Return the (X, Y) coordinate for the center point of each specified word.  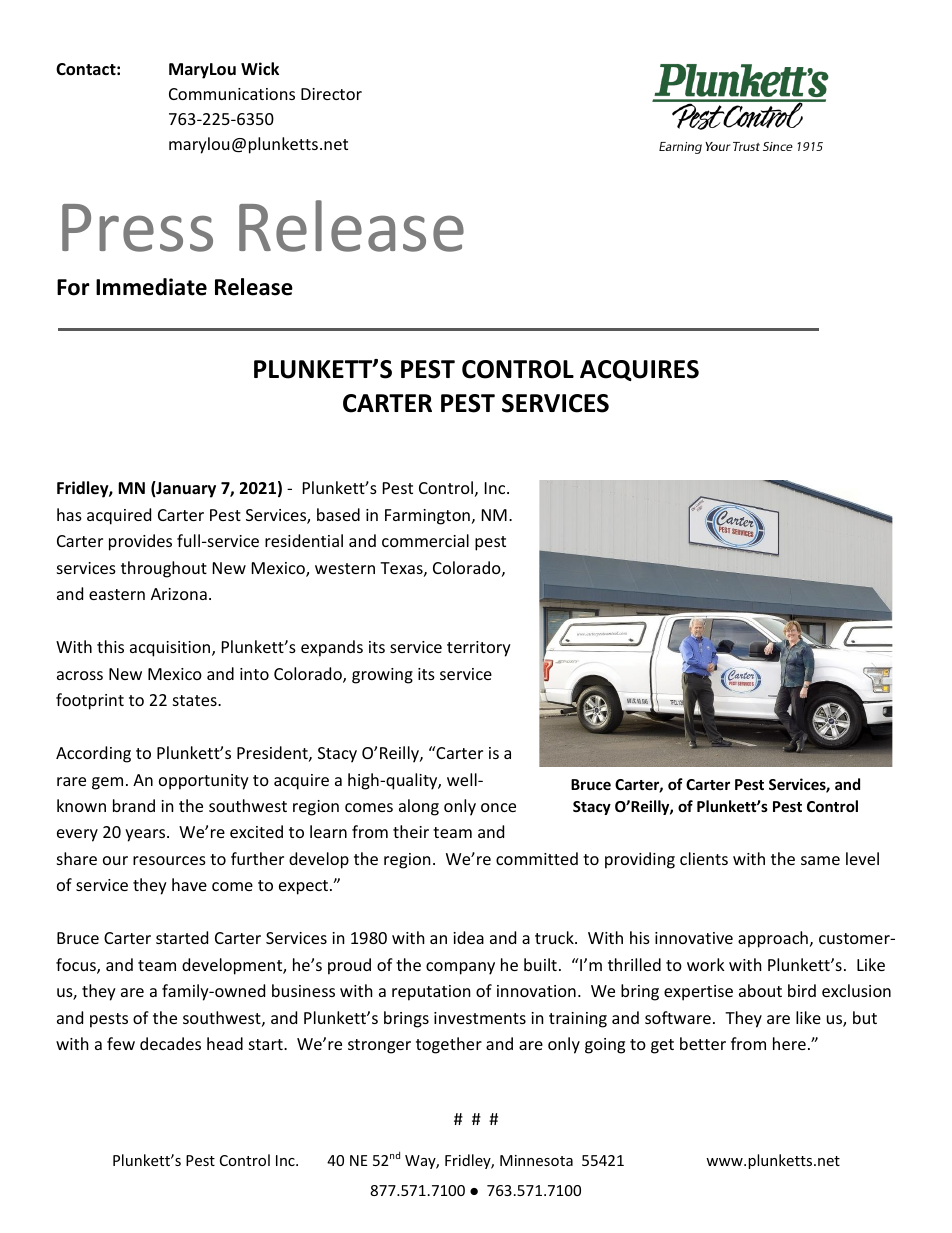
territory (479, 649)
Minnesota (536, 1160)
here (789, 1043)
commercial (425, 540)
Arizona (179, 594)
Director (331, 94)
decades (170, 1043)
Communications (232, 94)
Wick (260, 68)
